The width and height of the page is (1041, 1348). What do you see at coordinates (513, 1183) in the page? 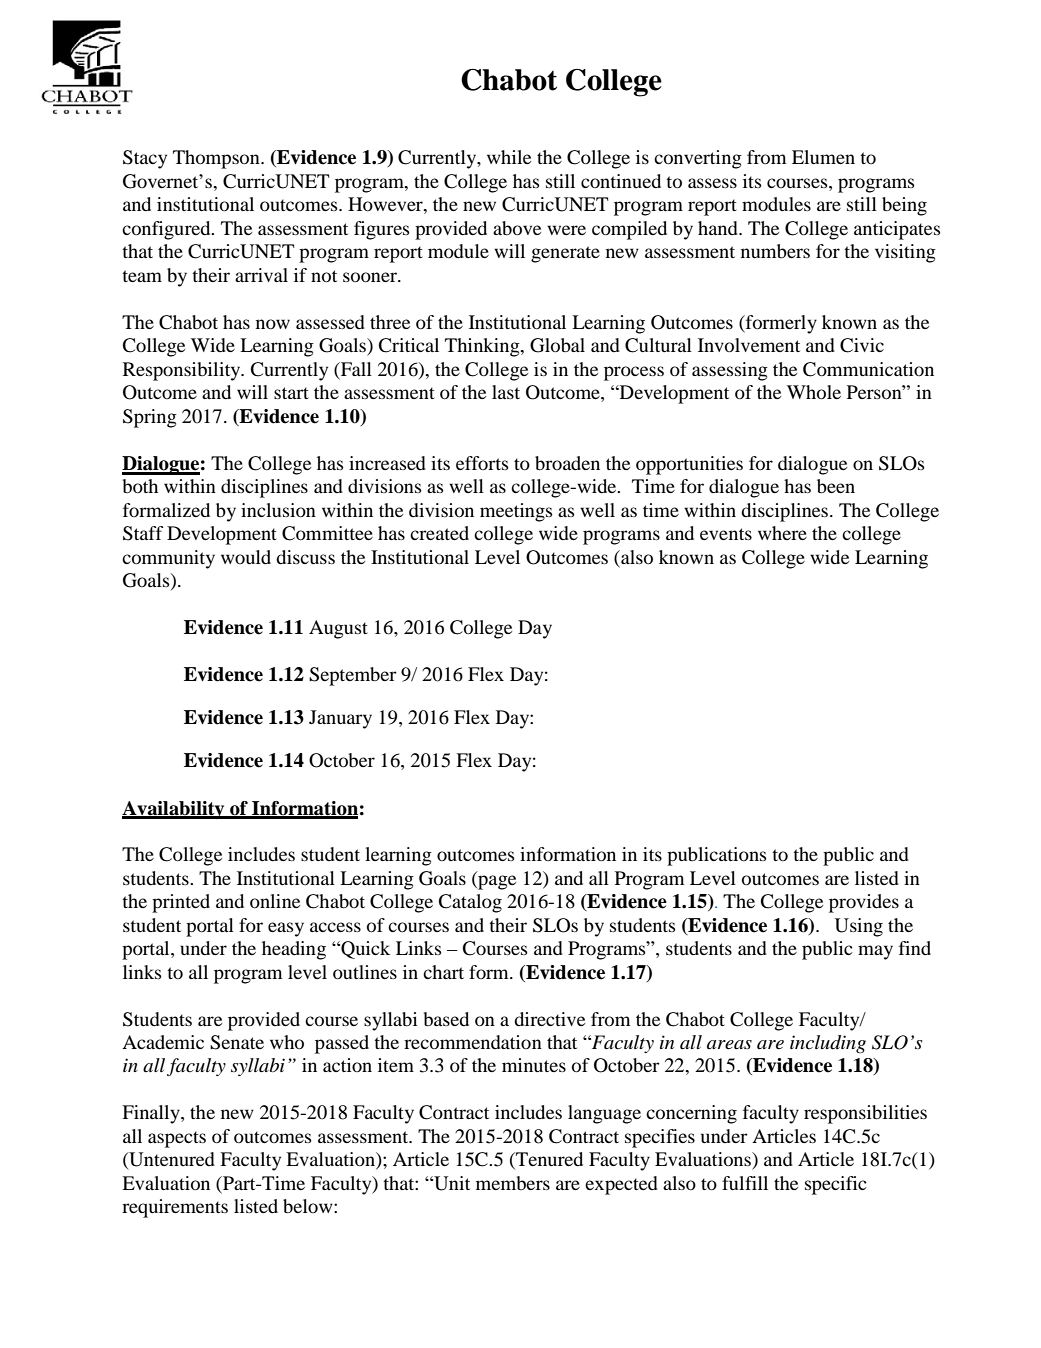
I see `members` at bounding box center [513, 1183].
